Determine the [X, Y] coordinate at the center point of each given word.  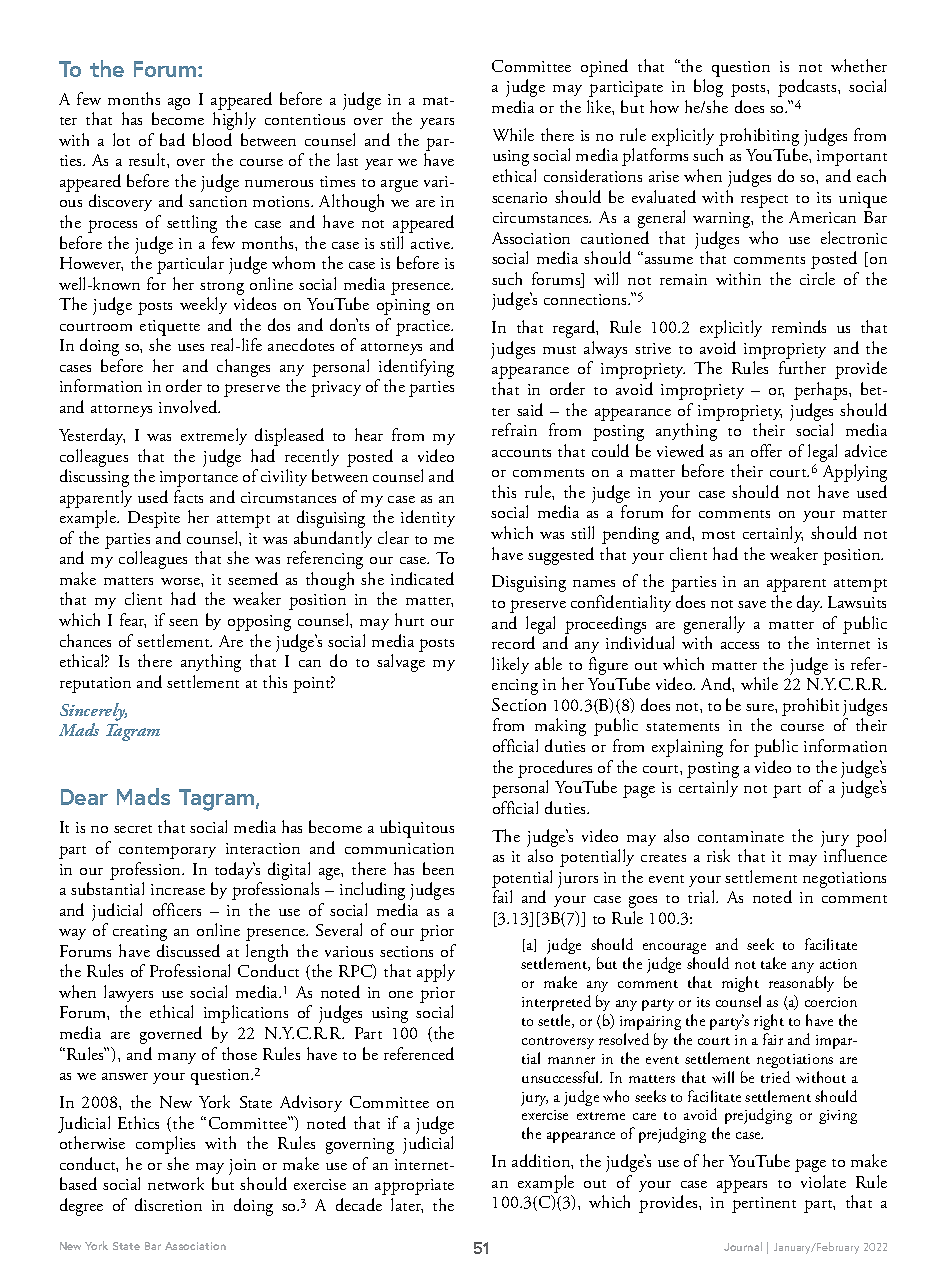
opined [604, 68]
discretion [168, 1204]
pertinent [764, 1205]
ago [179, 104]
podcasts [808, 88]
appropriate [414, 1187]
